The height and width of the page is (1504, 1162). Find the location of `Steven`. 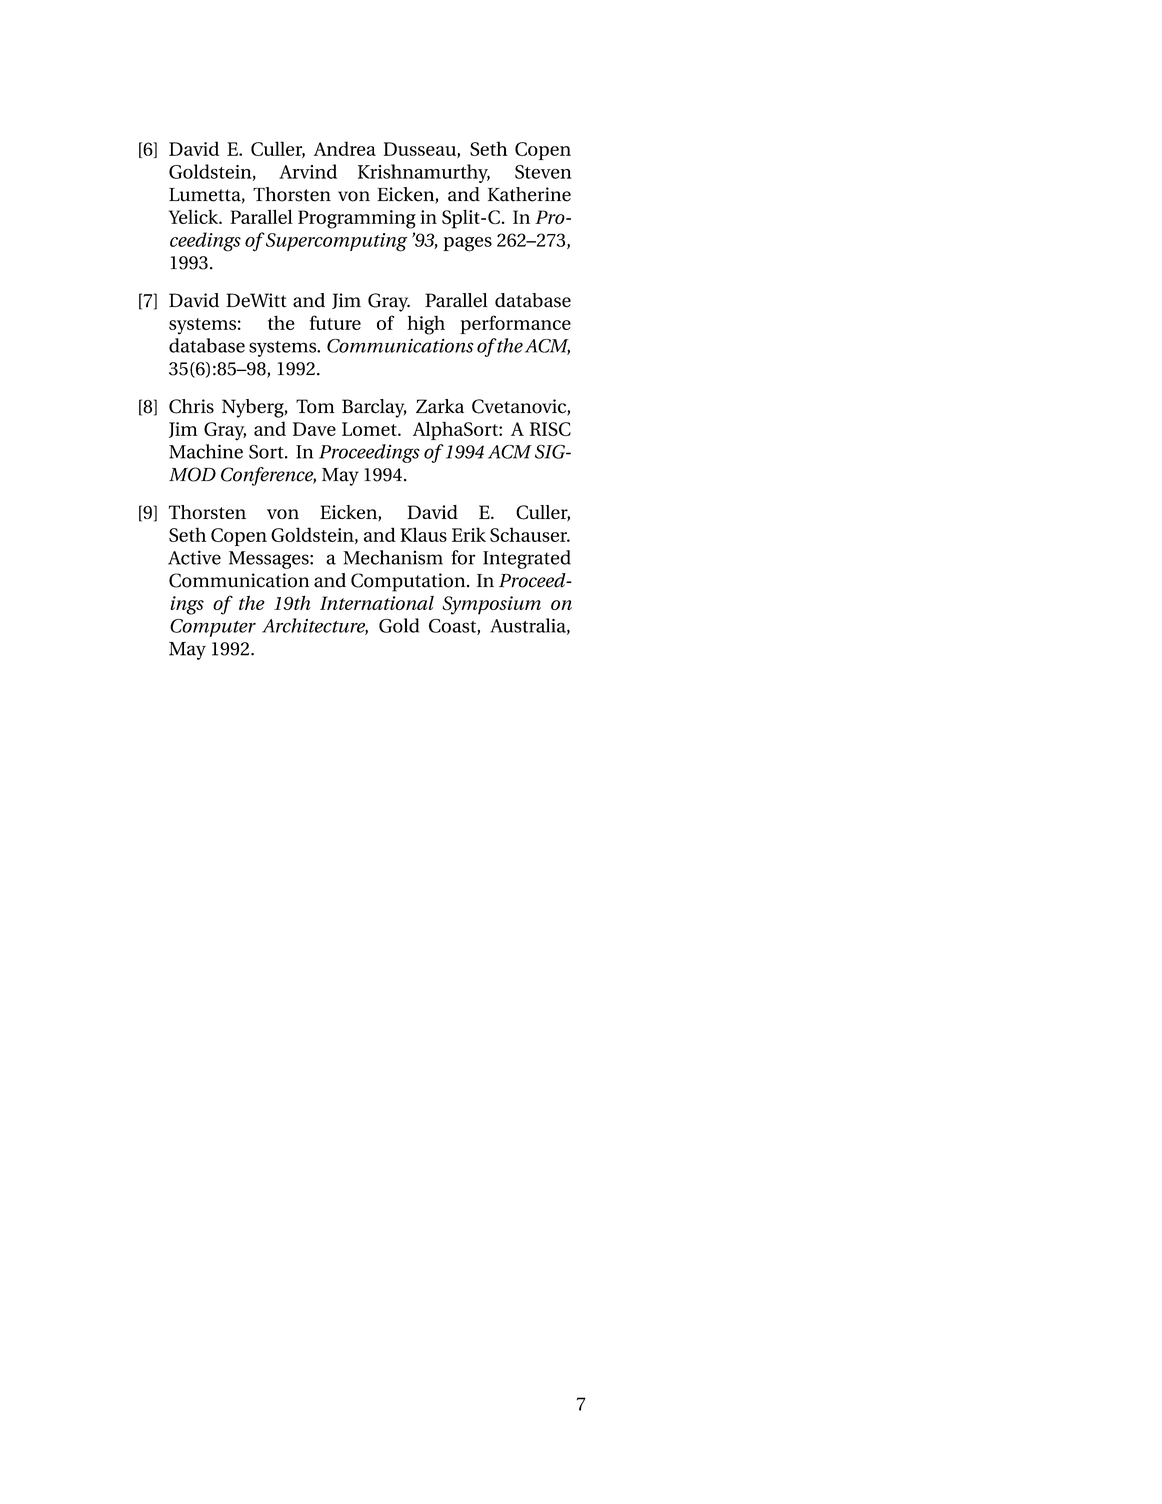

Steven is located at coordinates (543, 172).
